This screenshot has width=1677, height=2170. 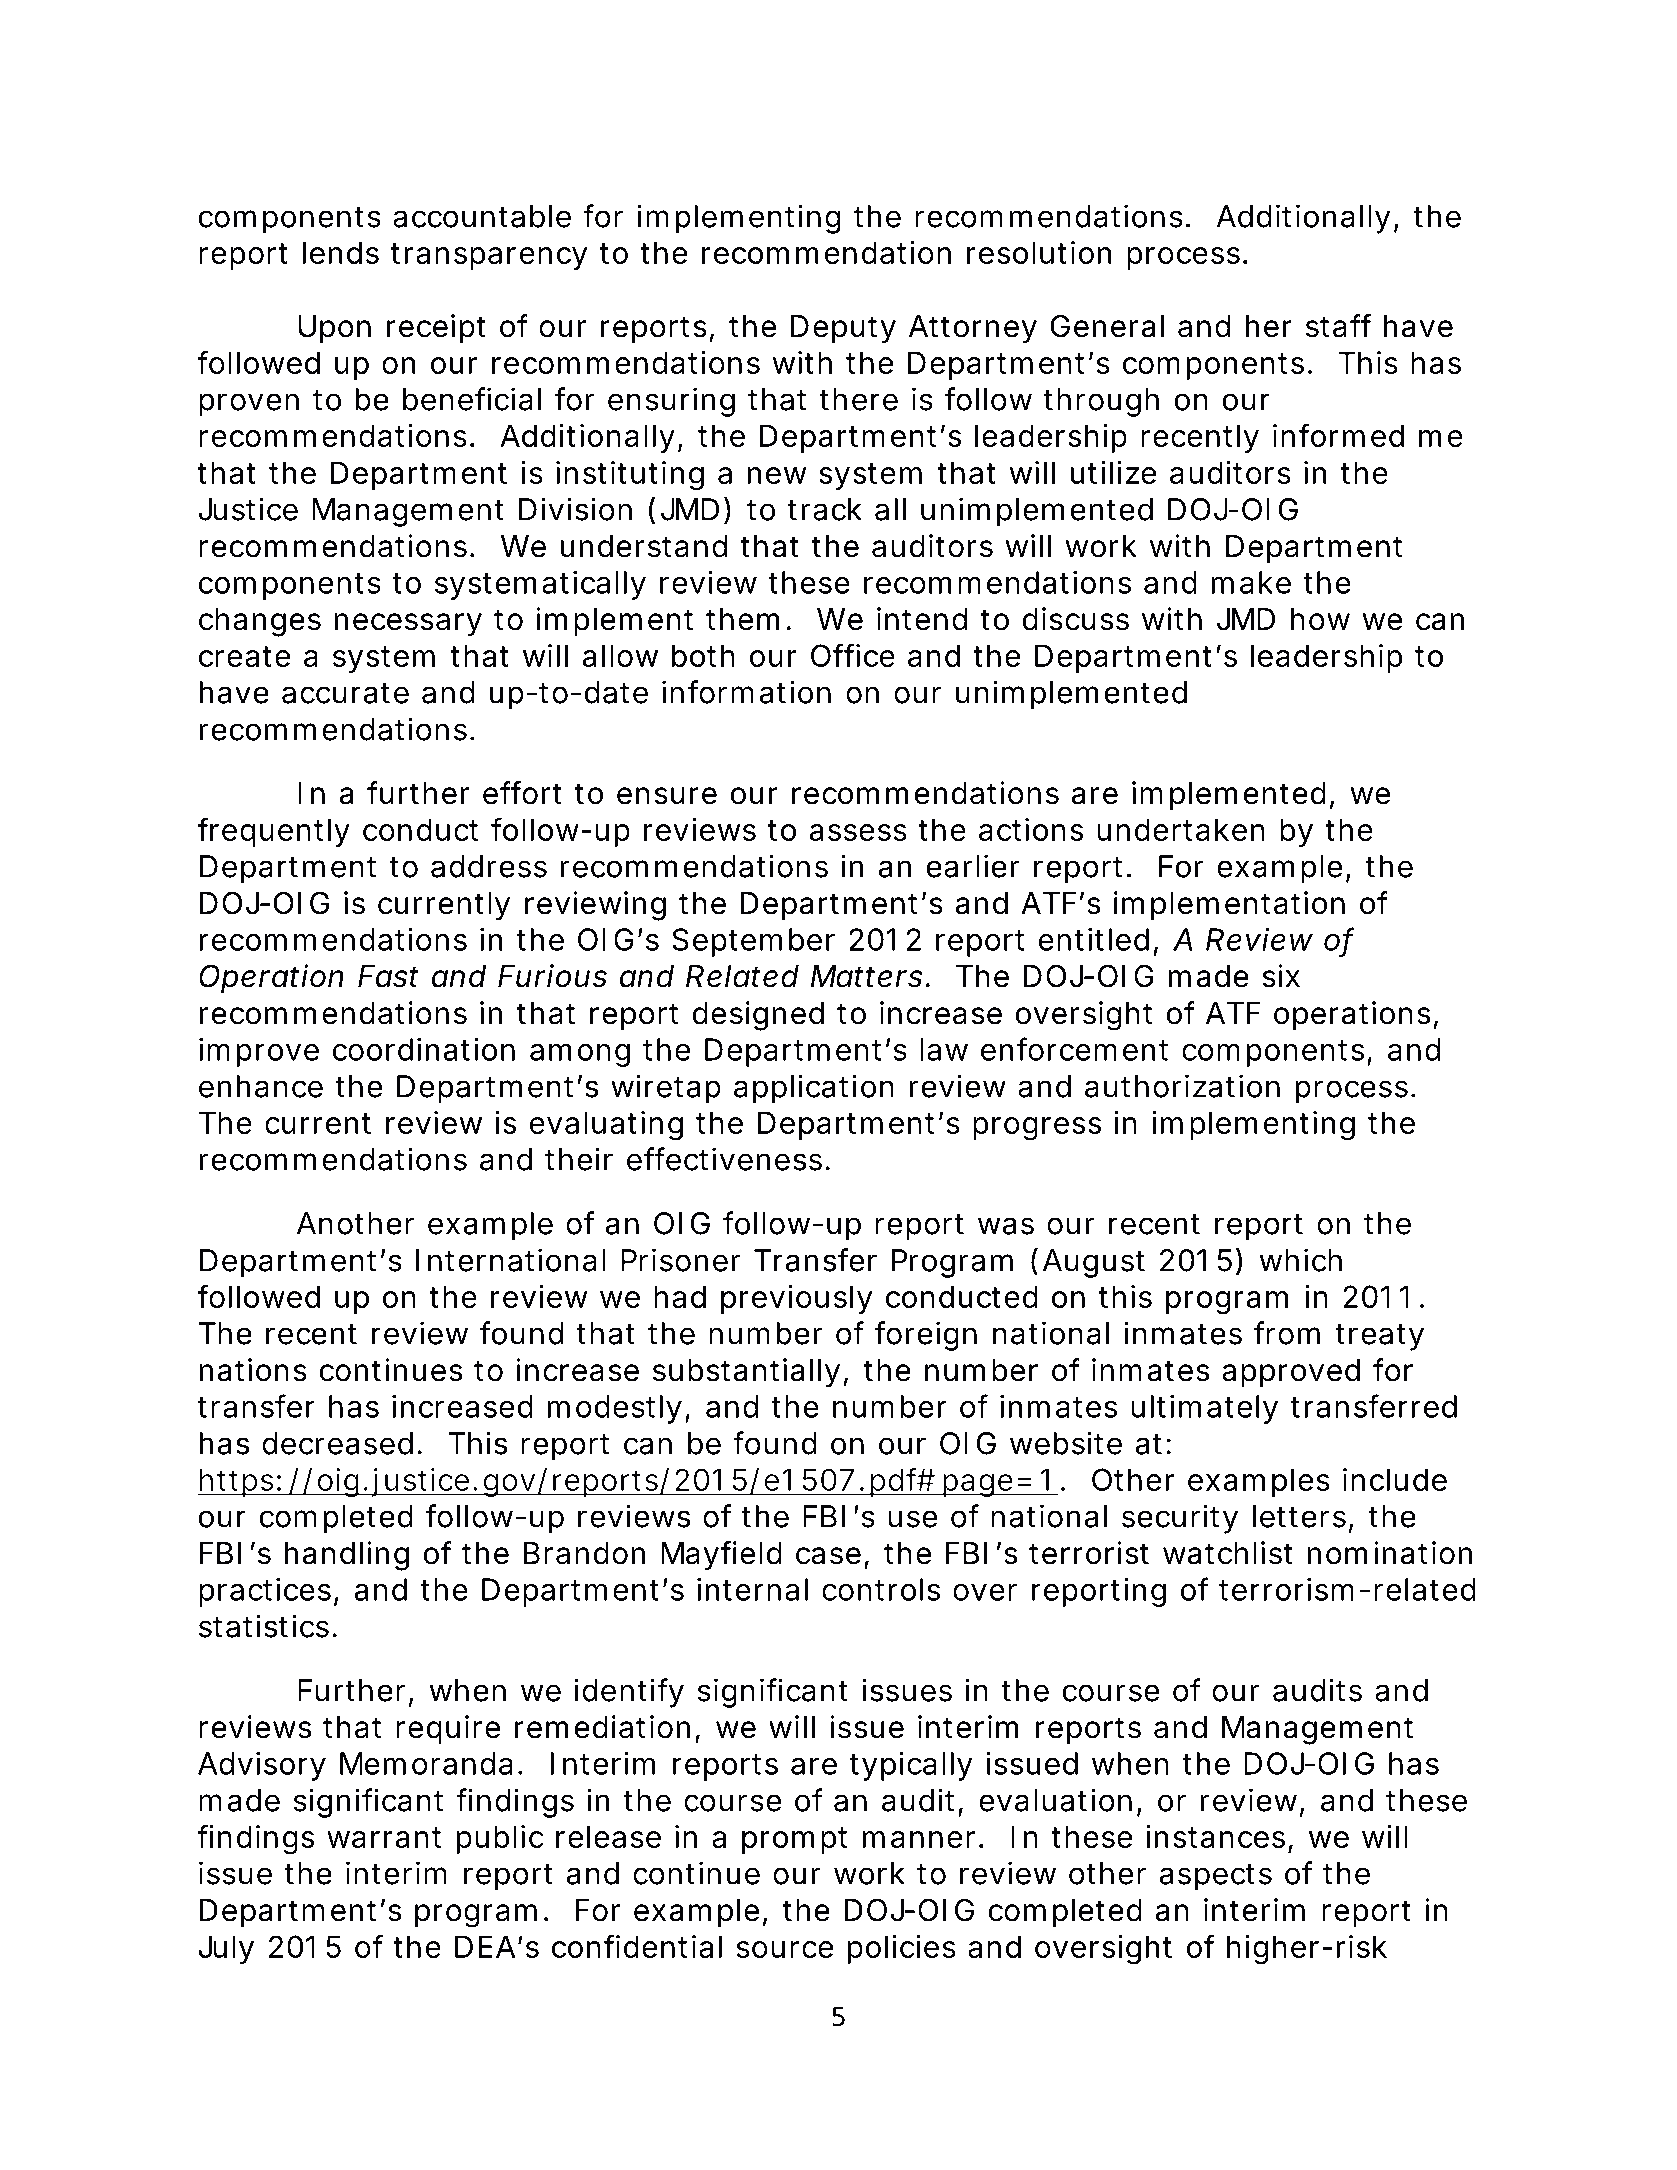 I want to click on Deputy, so click(x=843, y=329).
